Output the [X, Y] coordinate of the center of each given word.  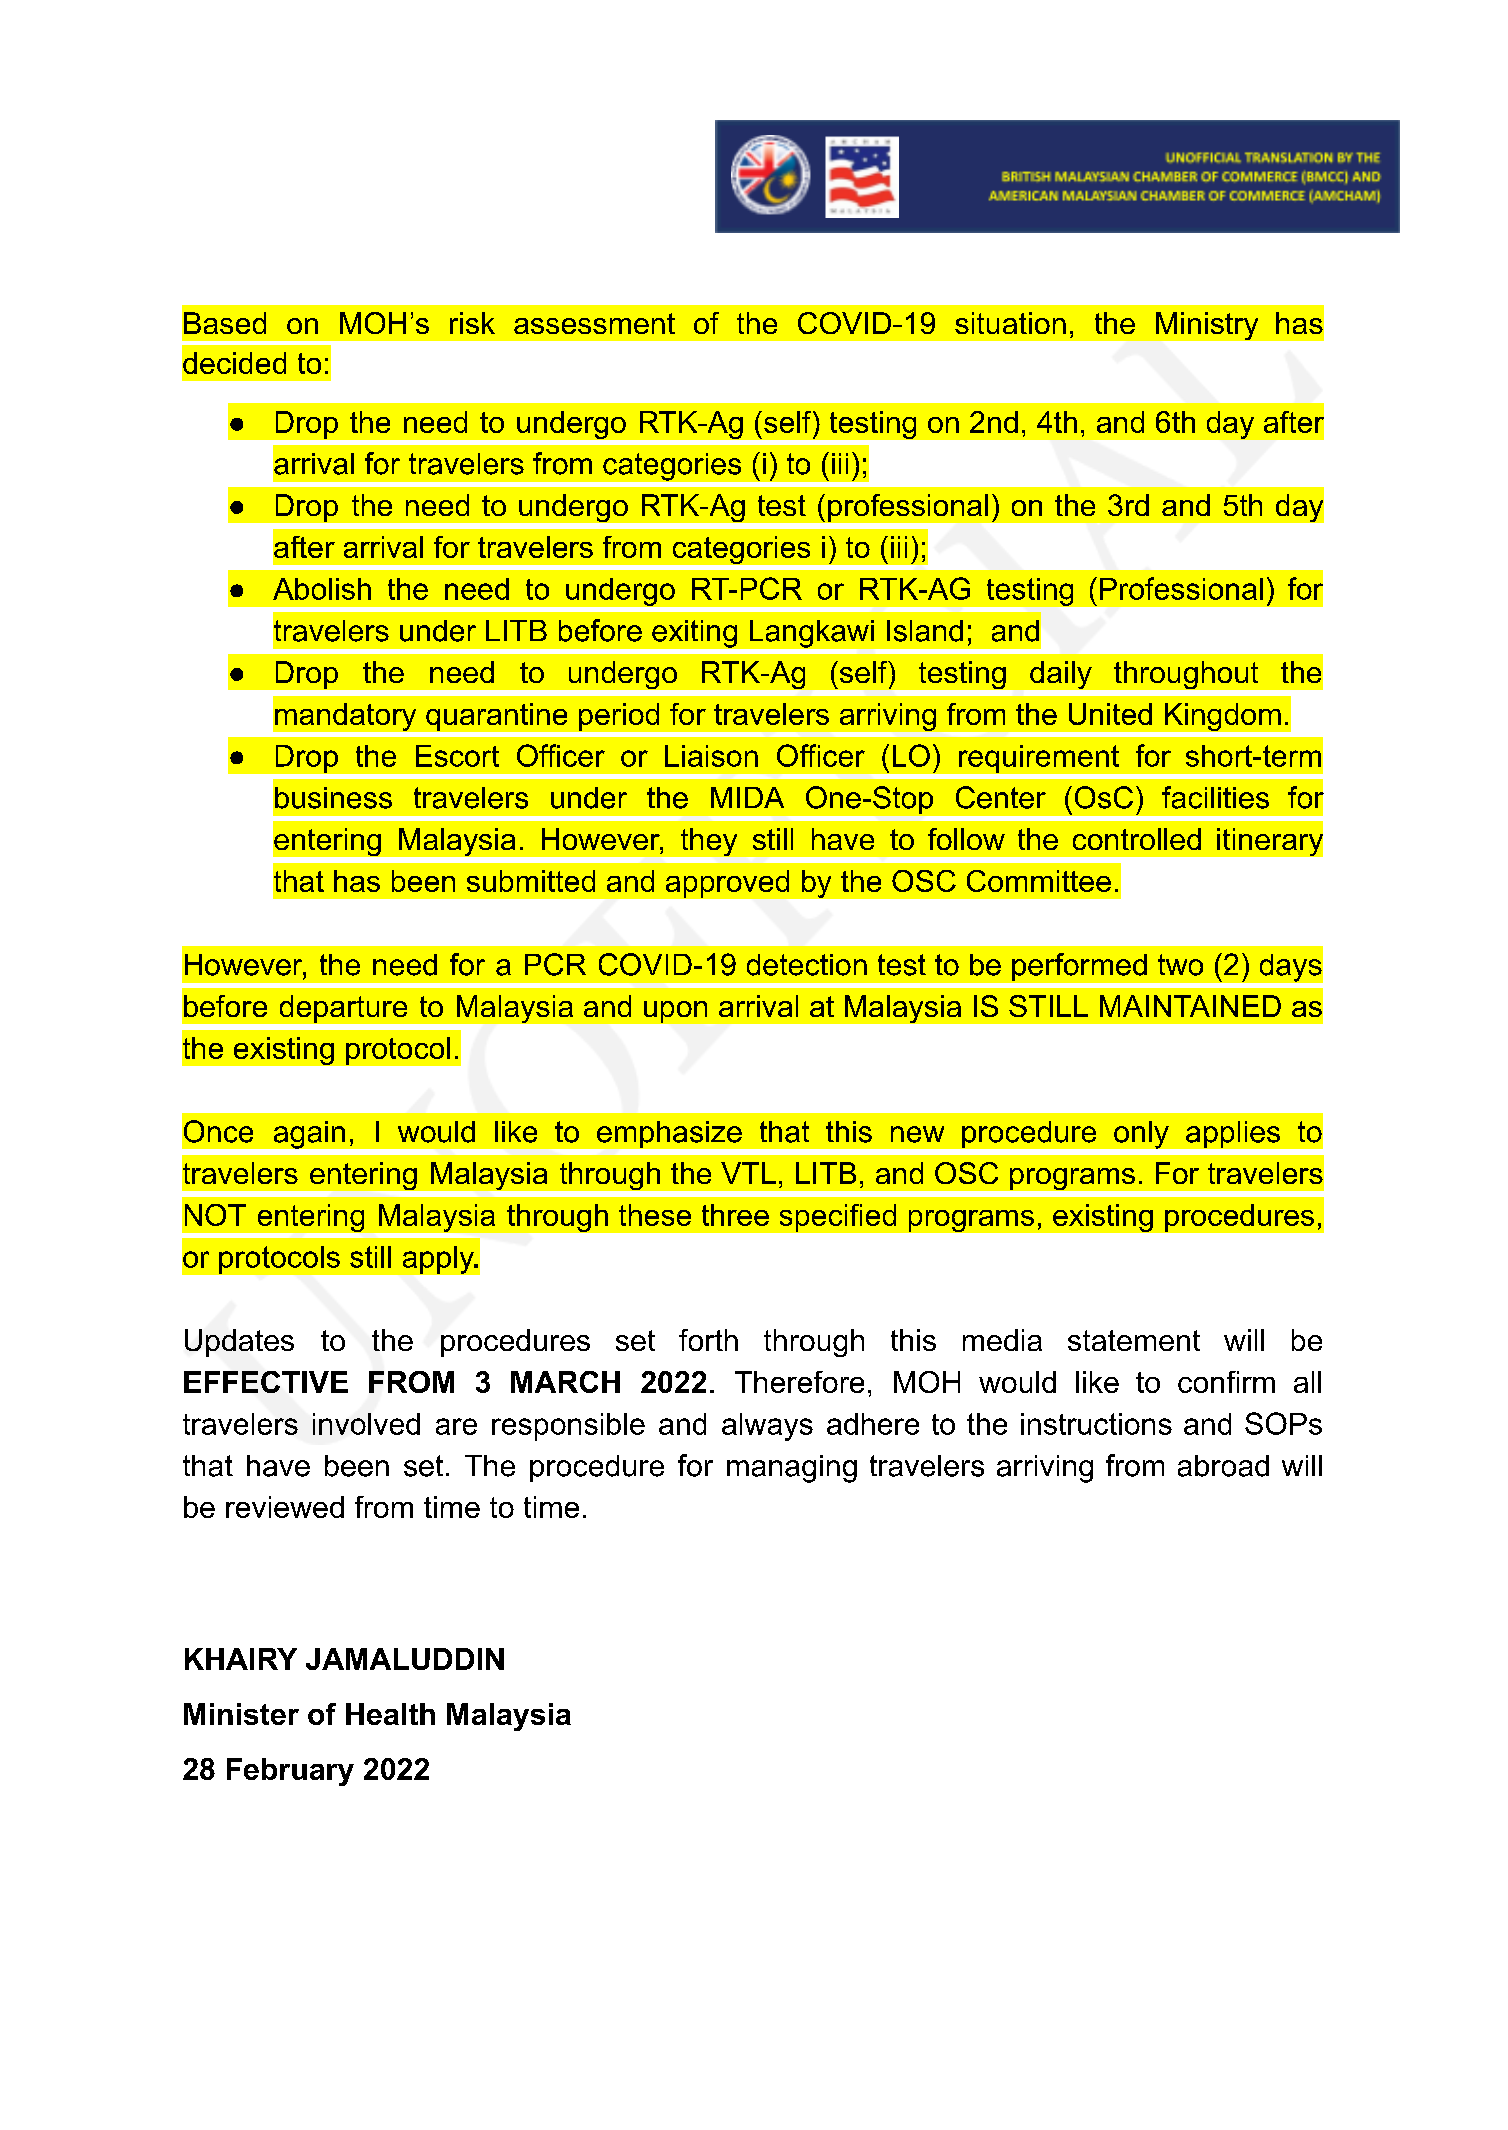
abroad [1223, 1466]
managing [792, 1469]
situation [1010, 323]
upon [674, 1013]
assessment [594, 323]
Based [225, 323]
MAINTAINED [1190, 1006]
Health [390, 1714]
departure [343, 1009]
